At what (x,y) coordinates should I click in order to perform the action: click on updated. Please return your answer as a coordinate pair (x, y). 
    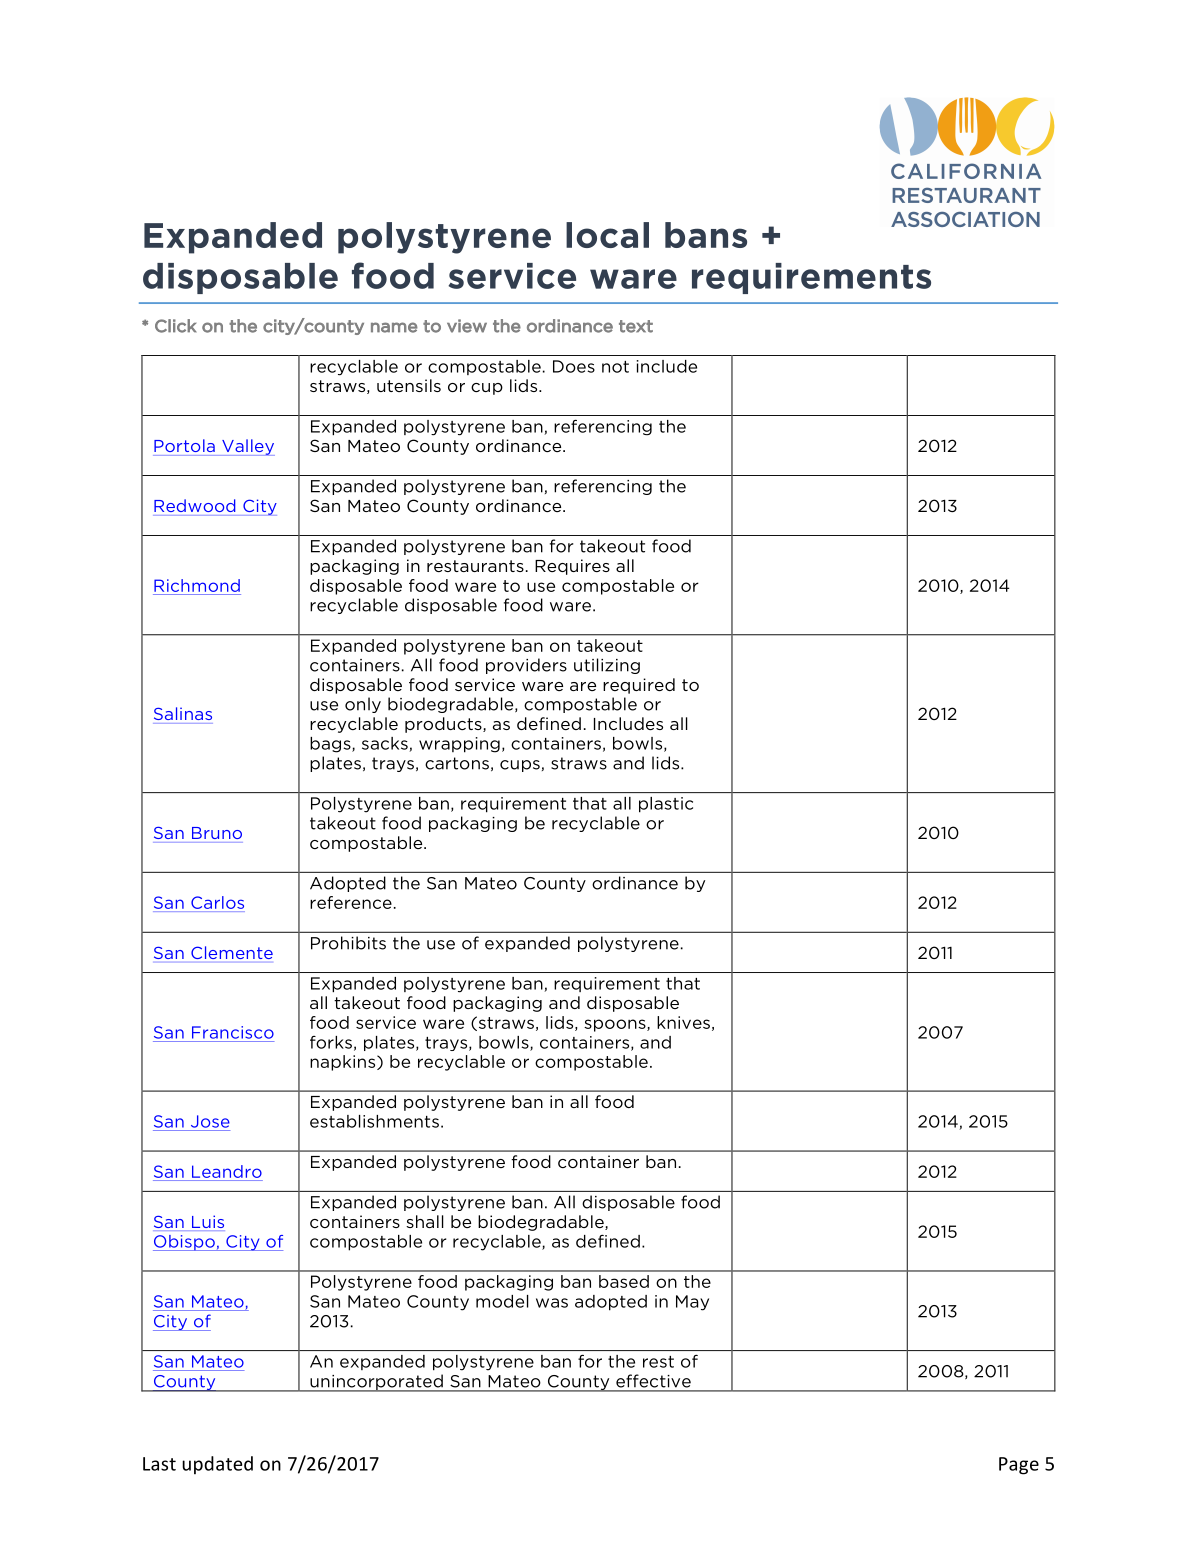
    Looking at the image, I should click on (217, 1465).
